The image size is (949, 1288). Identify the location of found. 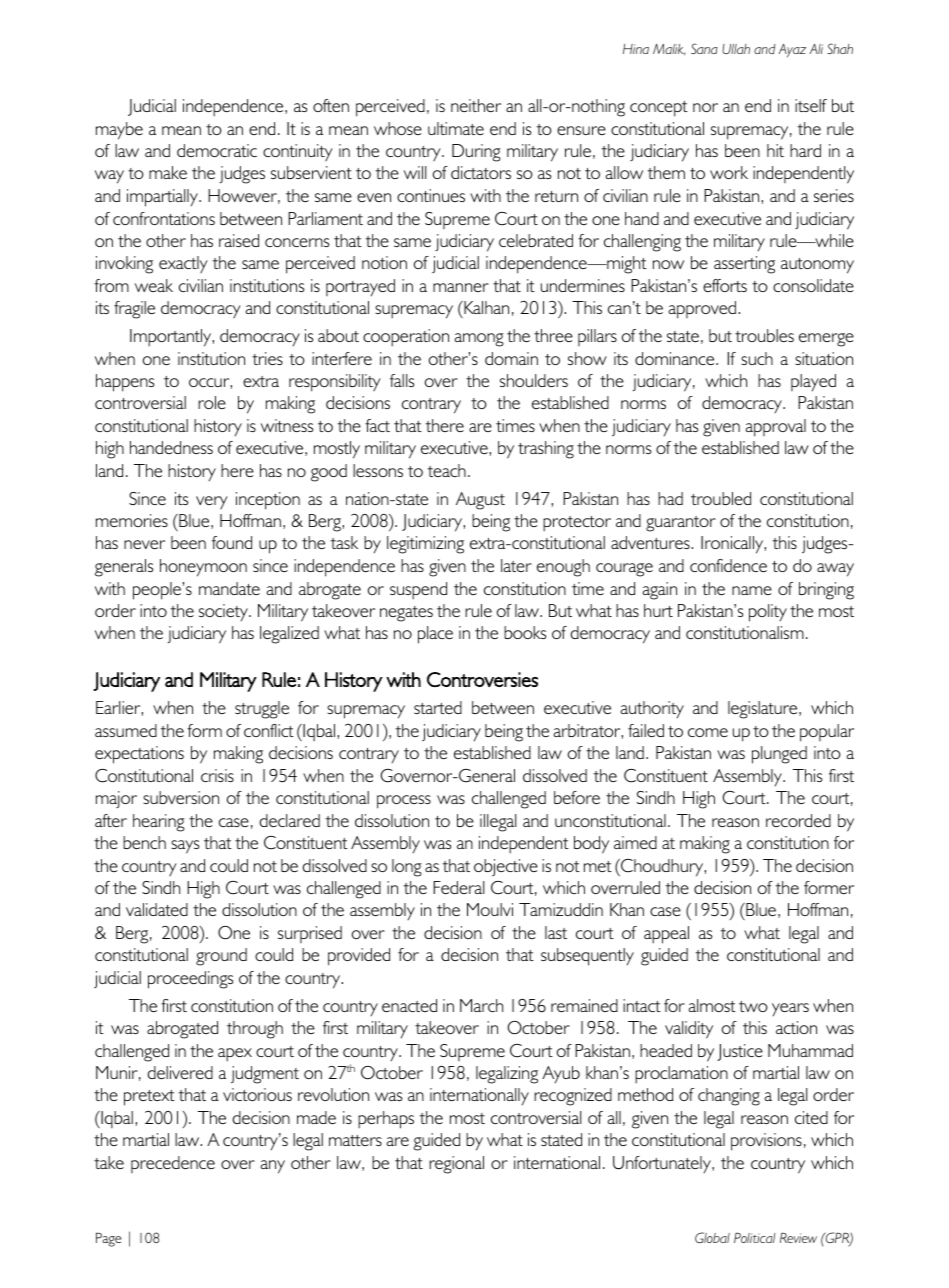
(232, 542).
